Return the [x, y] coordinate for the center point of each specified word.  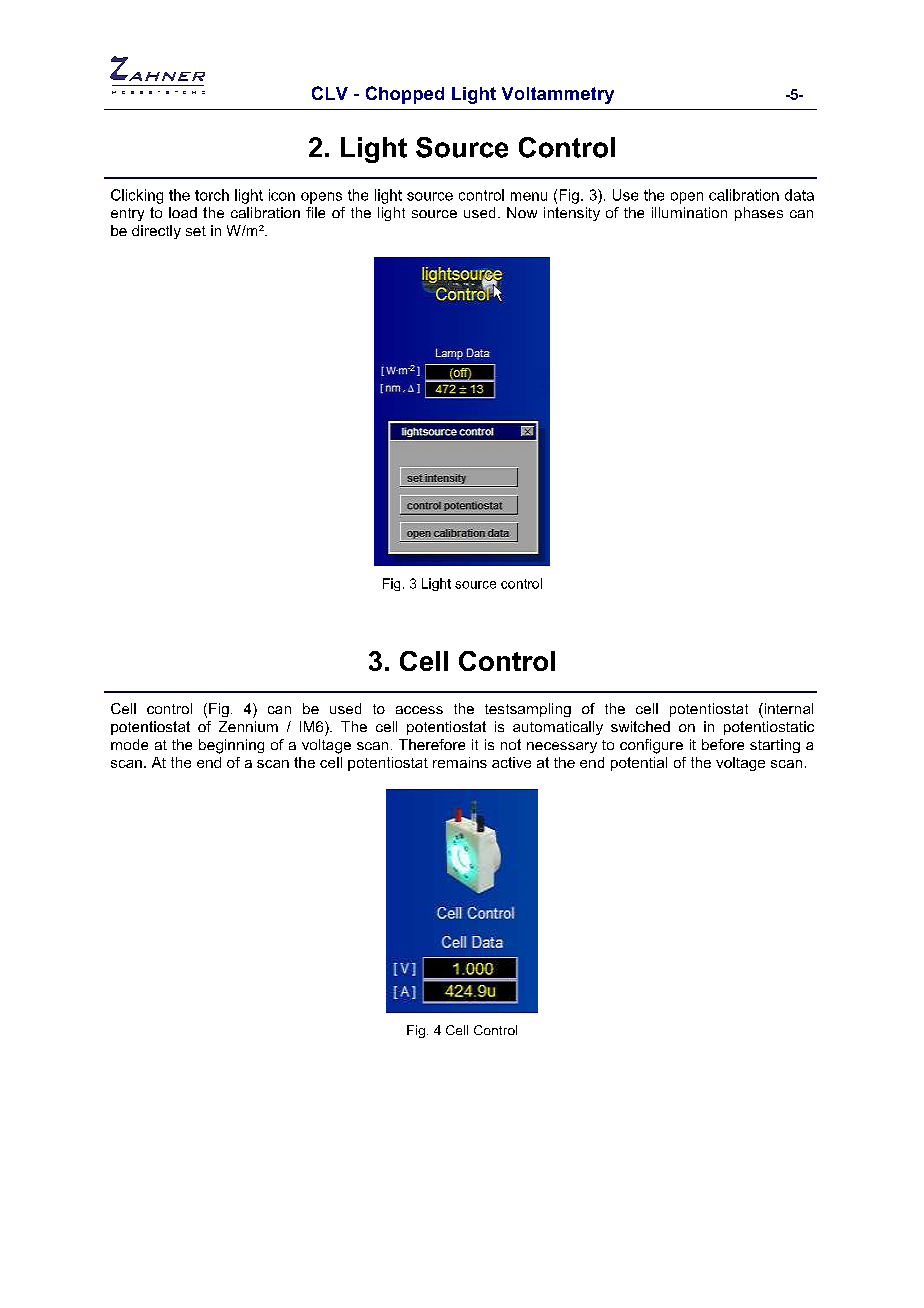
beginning [231, 746]
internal [787, 708]
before [723, 744]
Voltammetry [558, 95]
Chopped [405, 95]
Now [522, 212]
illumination [689, 212]
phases [759, 214]
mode [129, 744]
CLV [330, 93]
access [419, 710]
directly [156, 232]
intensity [572, 214]
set [196, 231]
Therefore [432, 744]
